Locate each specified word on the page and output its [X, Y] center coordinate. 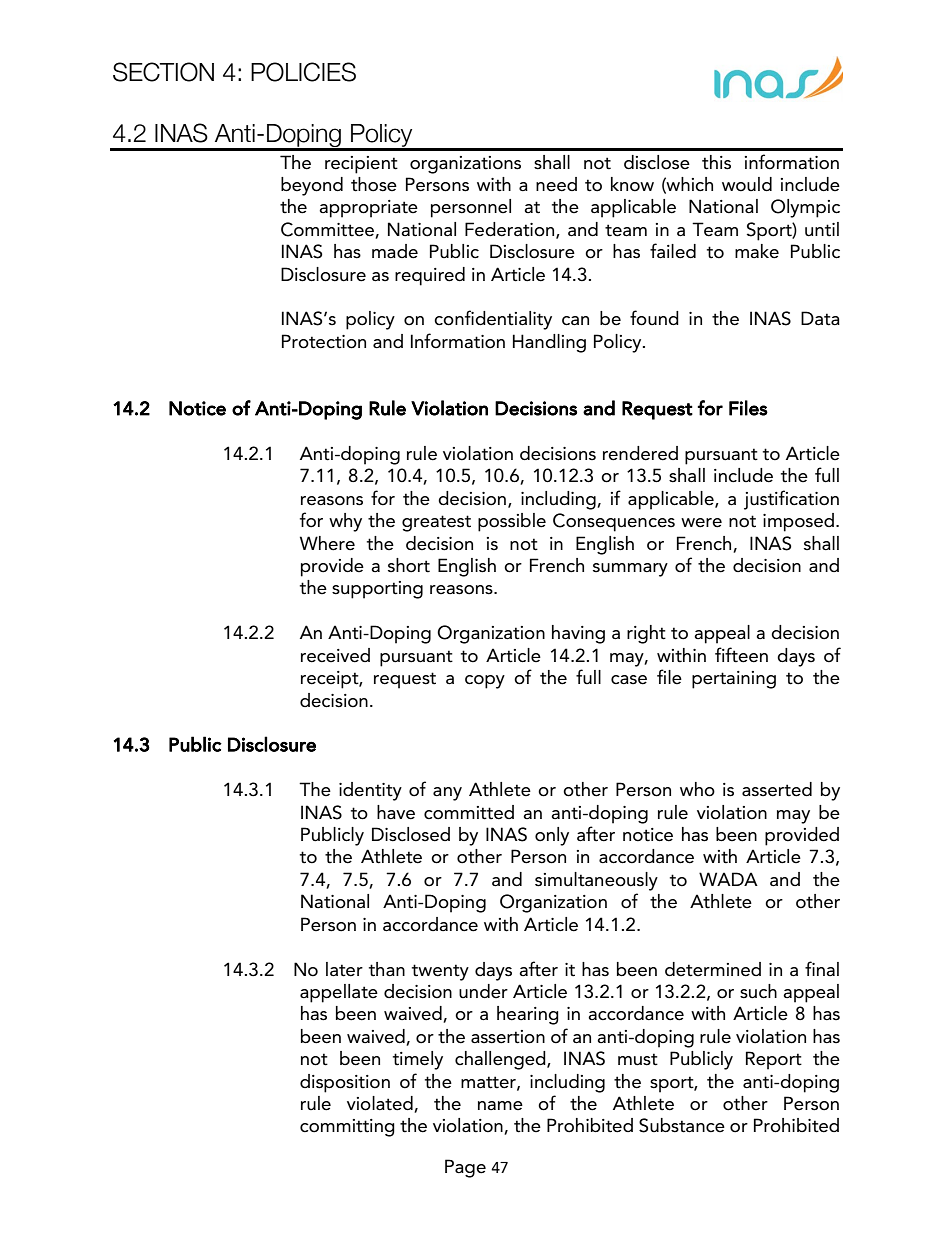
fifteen [741, 655]
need [556, 184]
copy [485, 682]
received [335, 655]
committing [347, 1128]
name [500, 1106]
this [716, 162]
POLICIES [303, 72]
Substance [682, 1125]
